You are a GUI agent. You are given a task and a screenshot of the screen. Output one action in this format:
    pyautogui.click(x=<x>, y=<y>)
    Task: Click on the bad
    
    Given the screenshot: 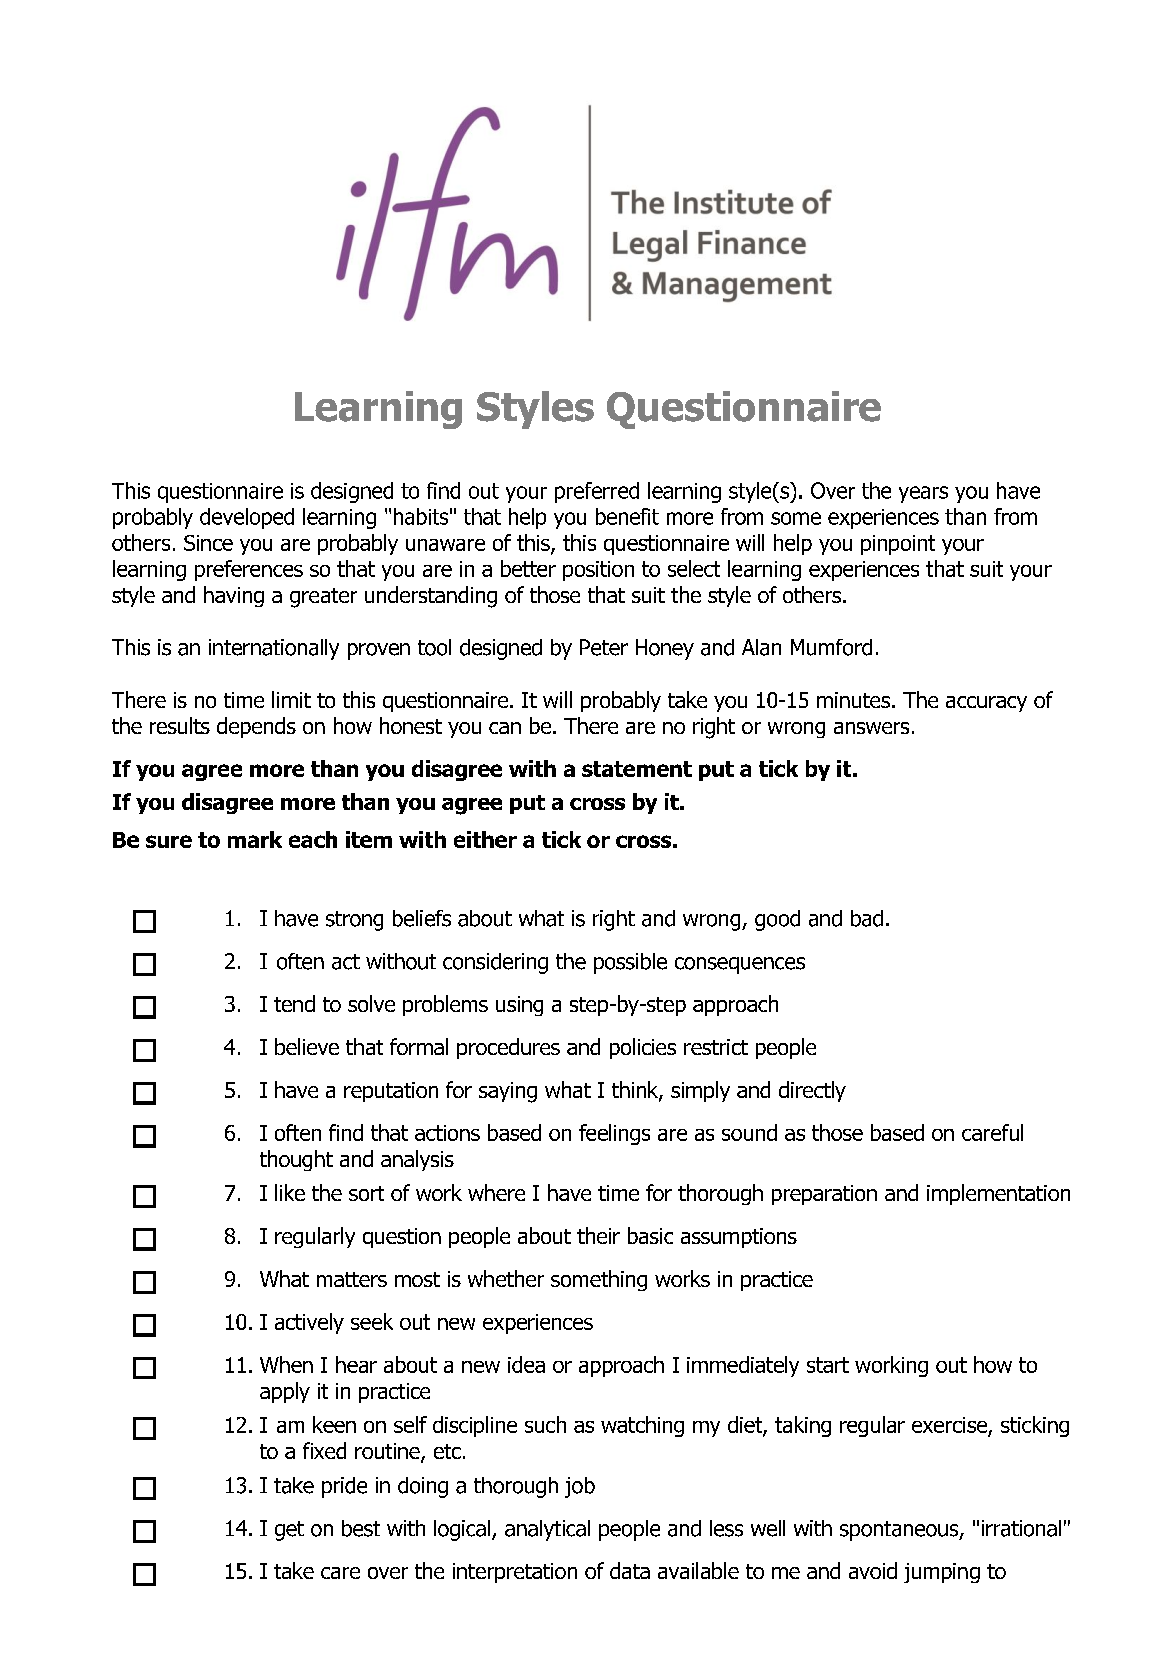 What is the action you would take?
    pyautogui.click(x=867, y=918)
